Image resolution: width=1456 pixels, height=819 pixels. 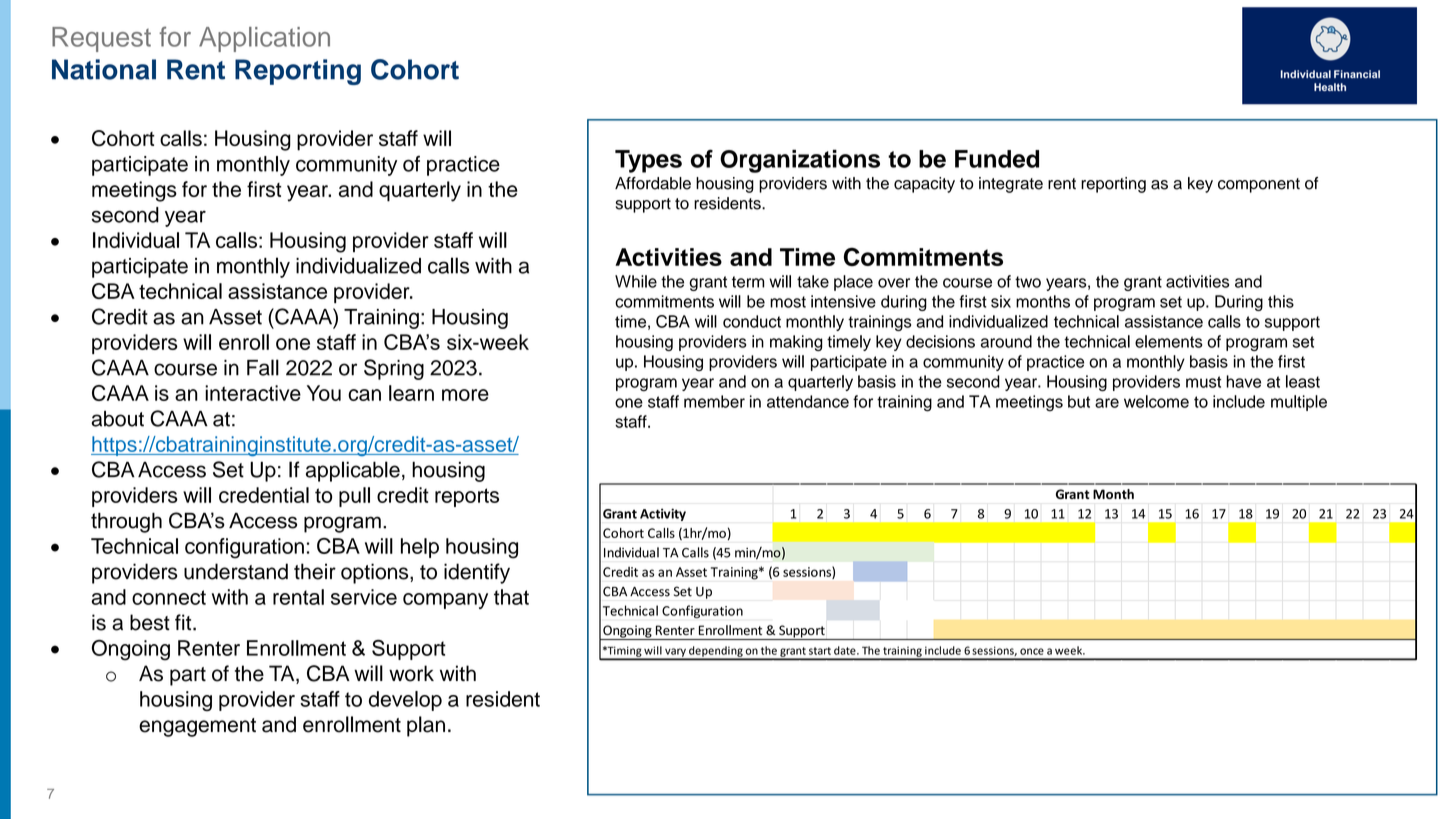 I want to click on Types, so click(x=648, y=161).
